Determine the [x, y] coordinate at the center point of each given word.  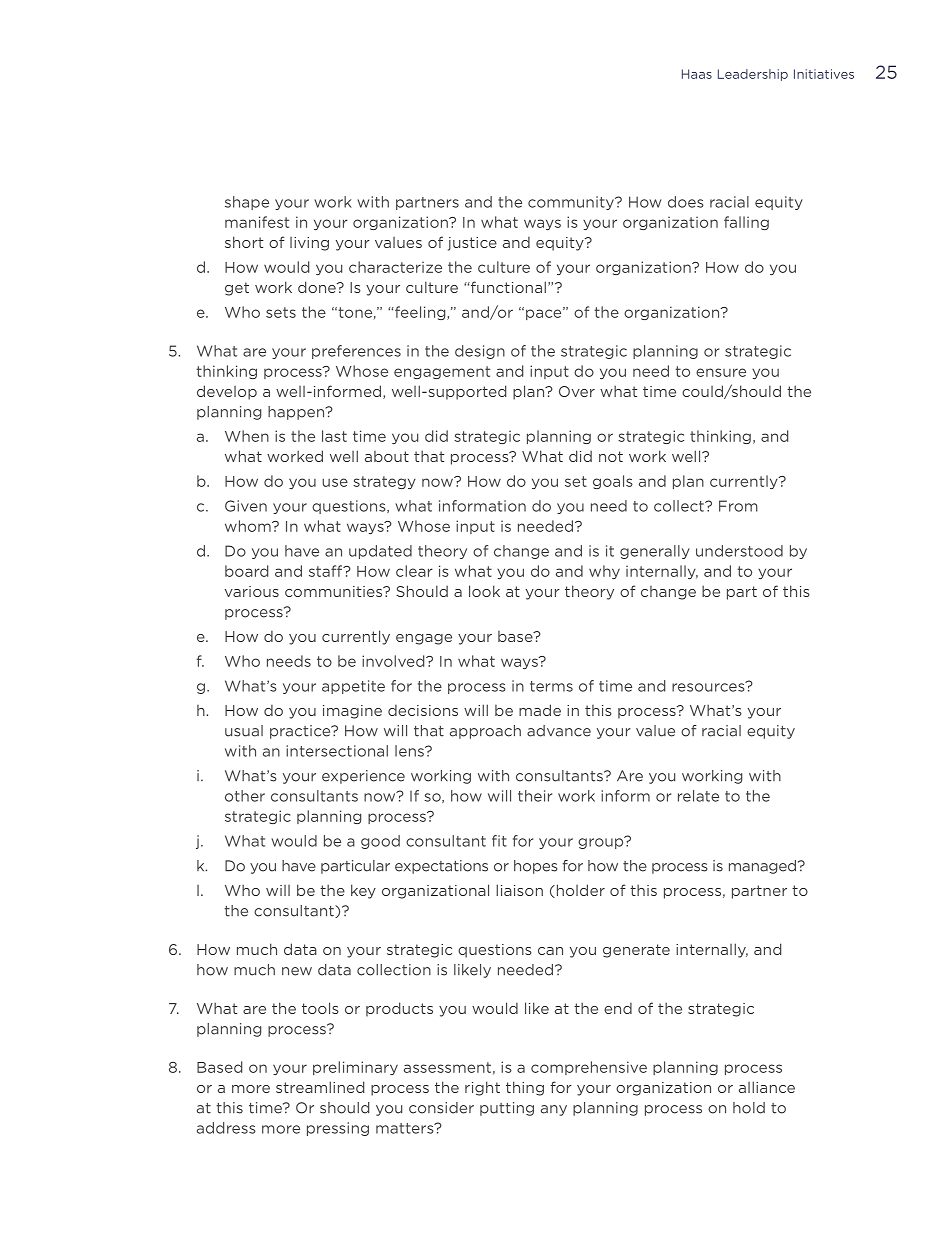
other [245, 796]
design [480, 352]
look [484, 591]
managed [764, 867]
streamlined [320, 1087]
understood [739, 551]
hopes [535, 867]
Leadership [753, 75]
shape [247, 203]
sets [281, 312]
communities [335, 591]
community [572, 203]
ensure [721, 372]
